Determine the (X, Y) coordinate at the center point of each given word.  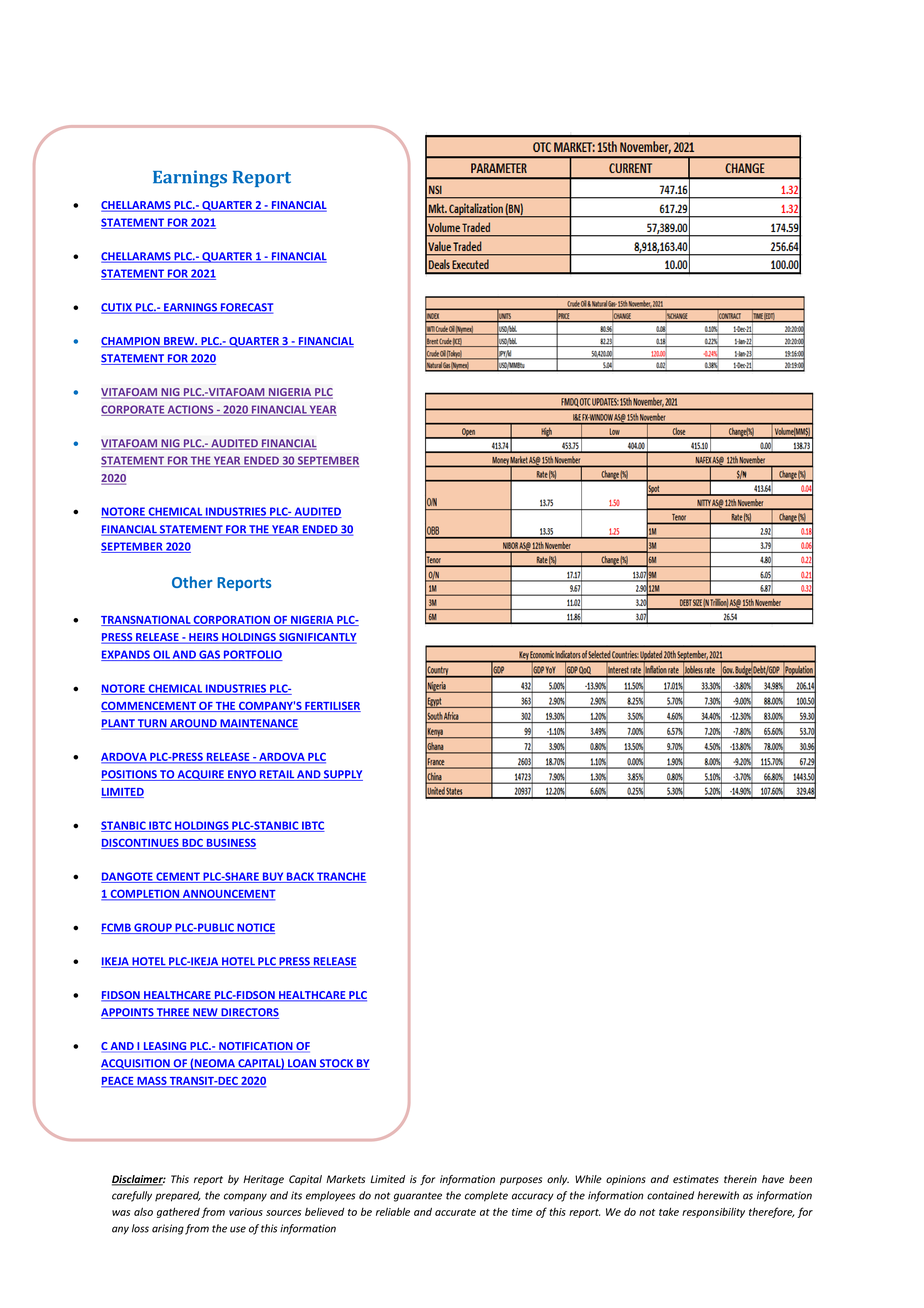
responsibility (713, 1213)
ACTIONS (191, 410)
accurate (455, 1212)
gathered (178, 1213)
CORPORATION (232, 621)
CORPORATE (134, 410)
